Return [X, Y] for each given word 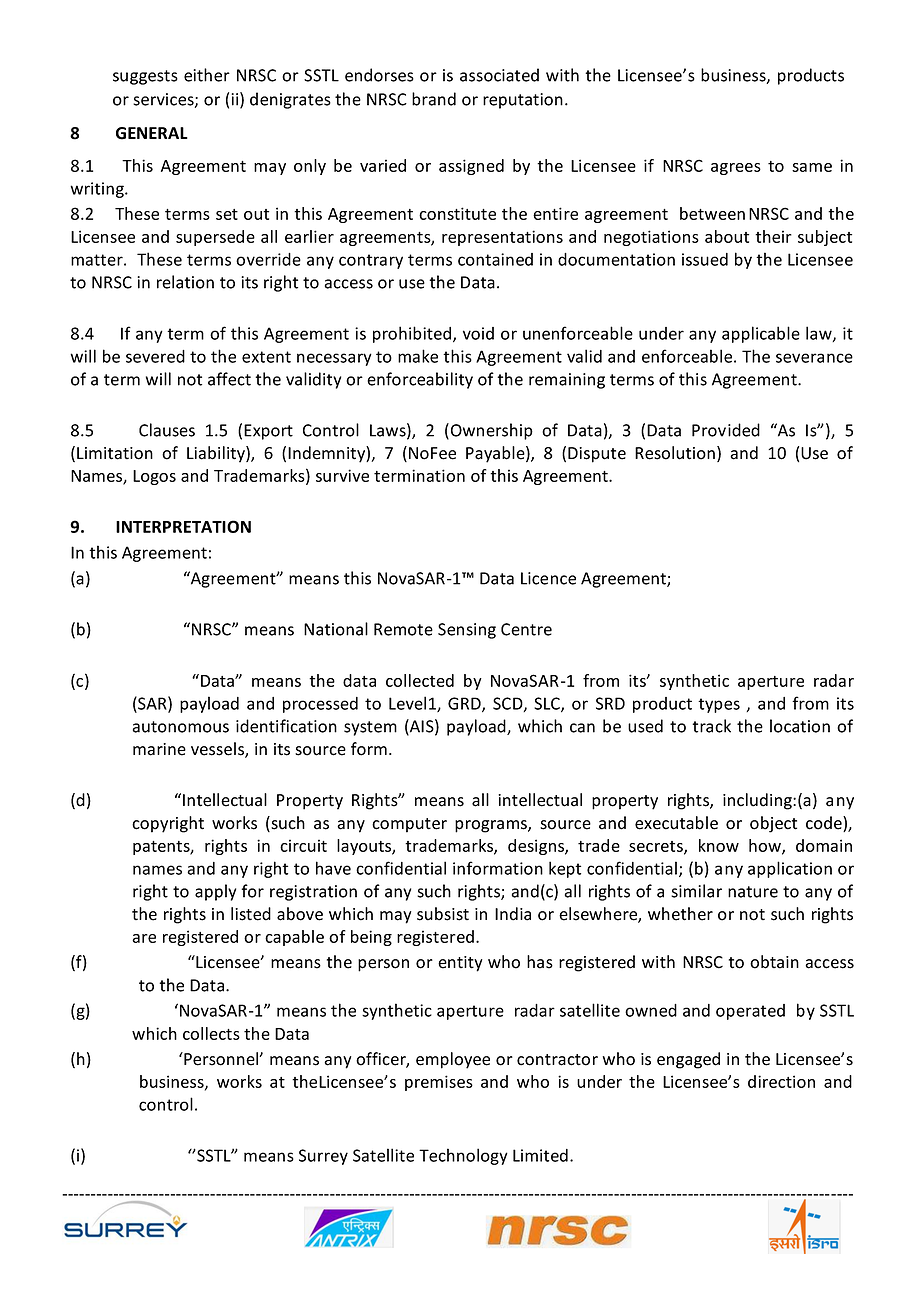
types [719, 705]
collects [211, 1033]
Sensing [467, 631]
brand [434, 99]
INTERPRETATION [183, 526]
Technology [463, 1156]
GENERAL [152, 133]
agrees [736, 169]
